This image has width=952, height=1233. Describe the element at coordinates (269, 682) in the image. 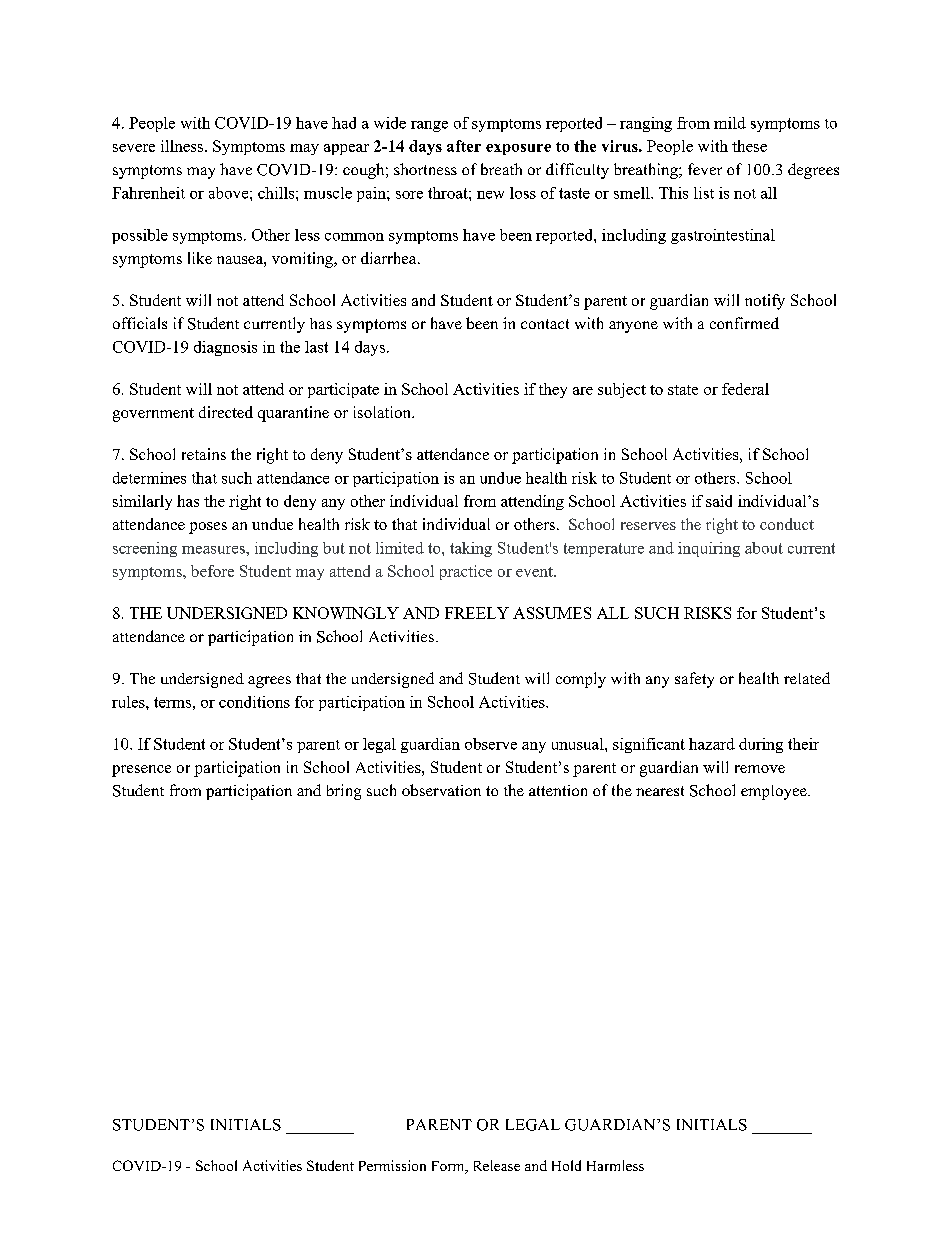

I see `agrees` at that location.
